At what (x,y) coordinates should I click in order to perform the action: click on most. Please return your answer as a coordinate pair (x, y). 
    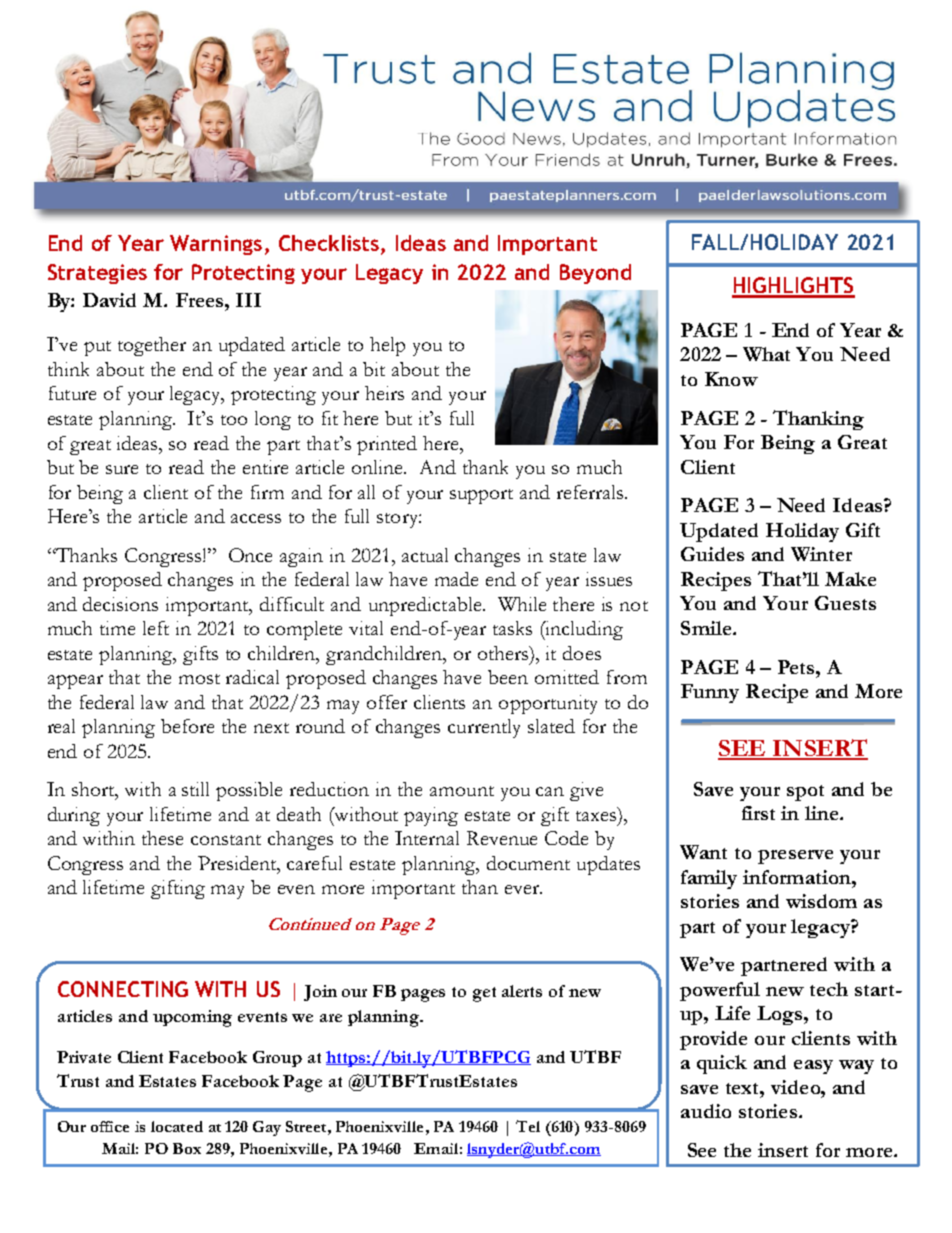
    Looking at the image, I should click on (199, 679).
